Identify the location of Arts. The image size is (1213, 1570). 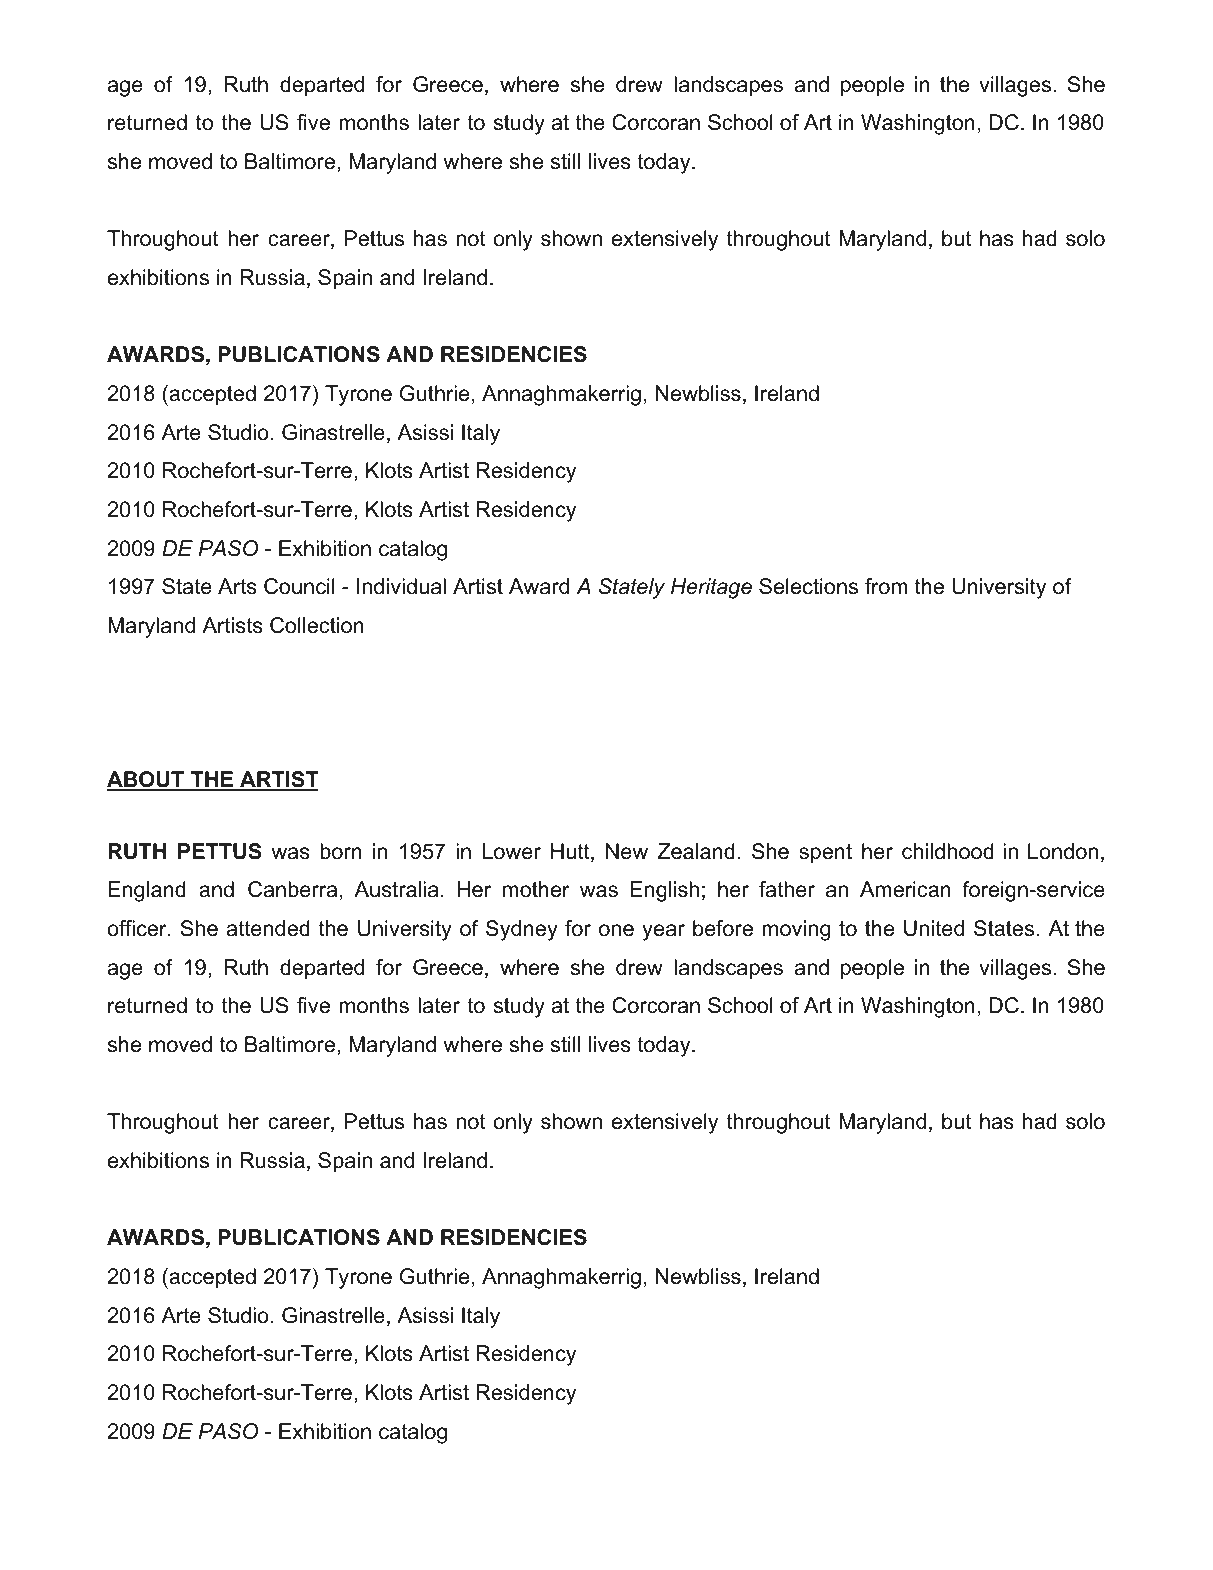
(237, 586).
